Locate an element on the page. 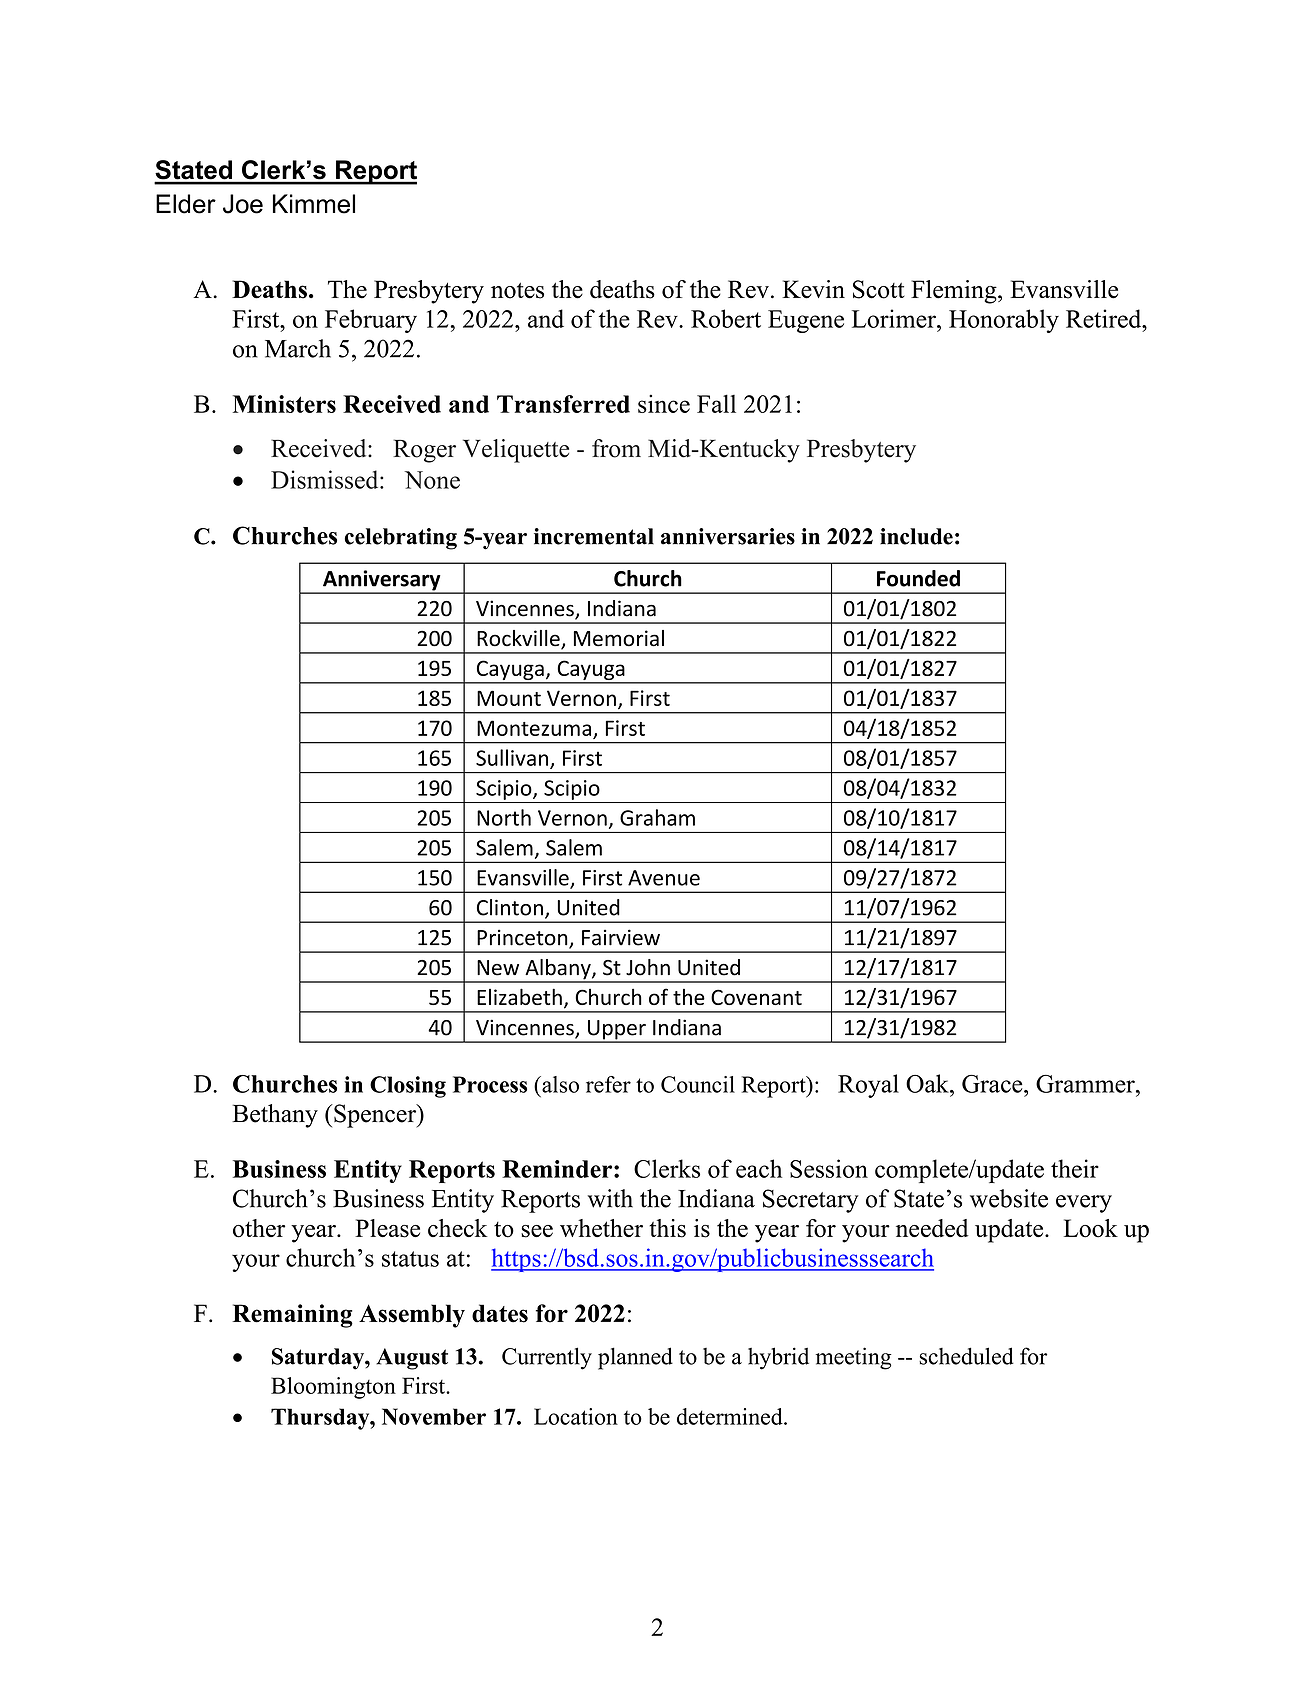 The image size is (1315, 1702). scheduled is located at coordinates (966, 1356).
